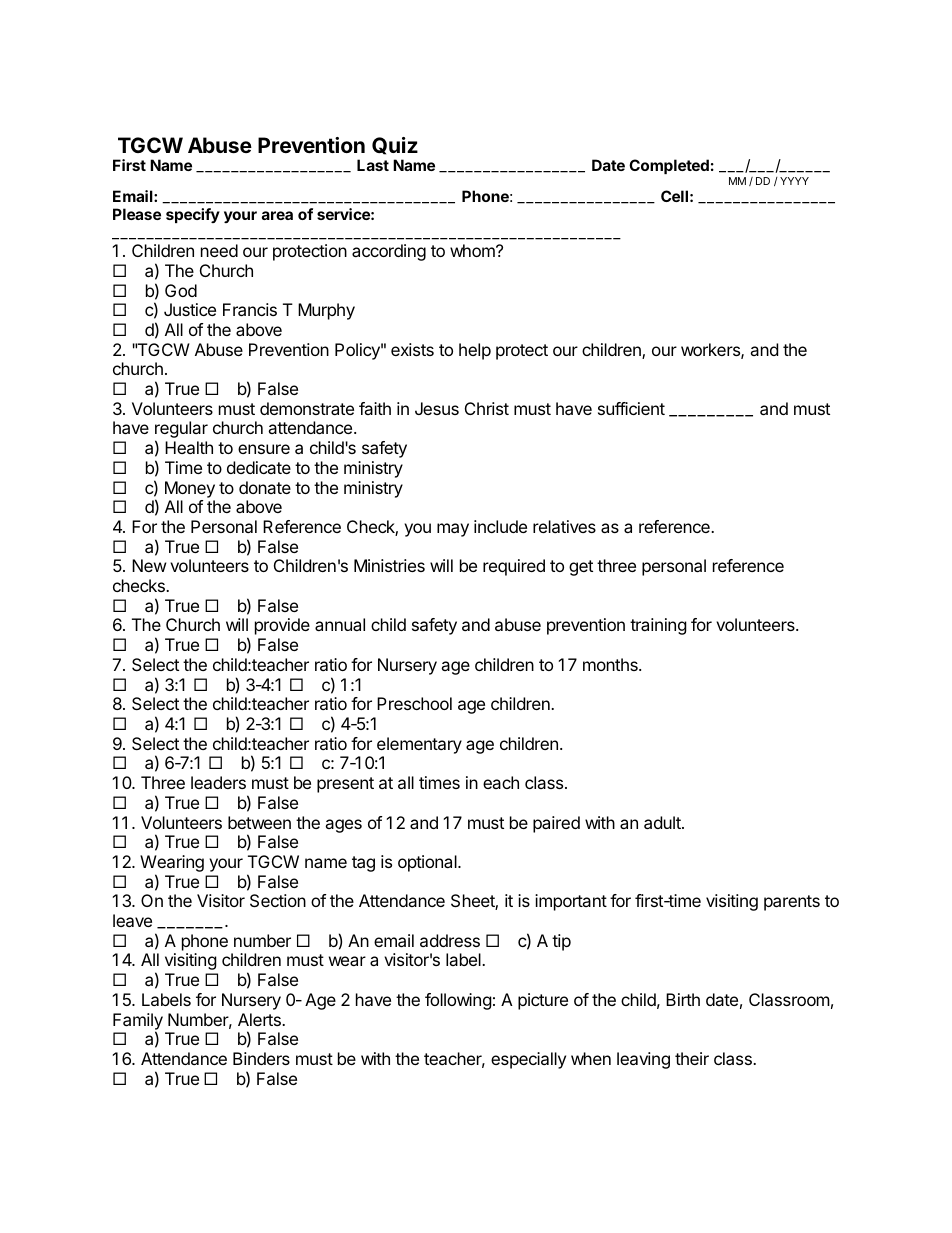 Image resolution: width=952 pixels, height=1233 pixels. I want to click on adult, so click(663, 822).
